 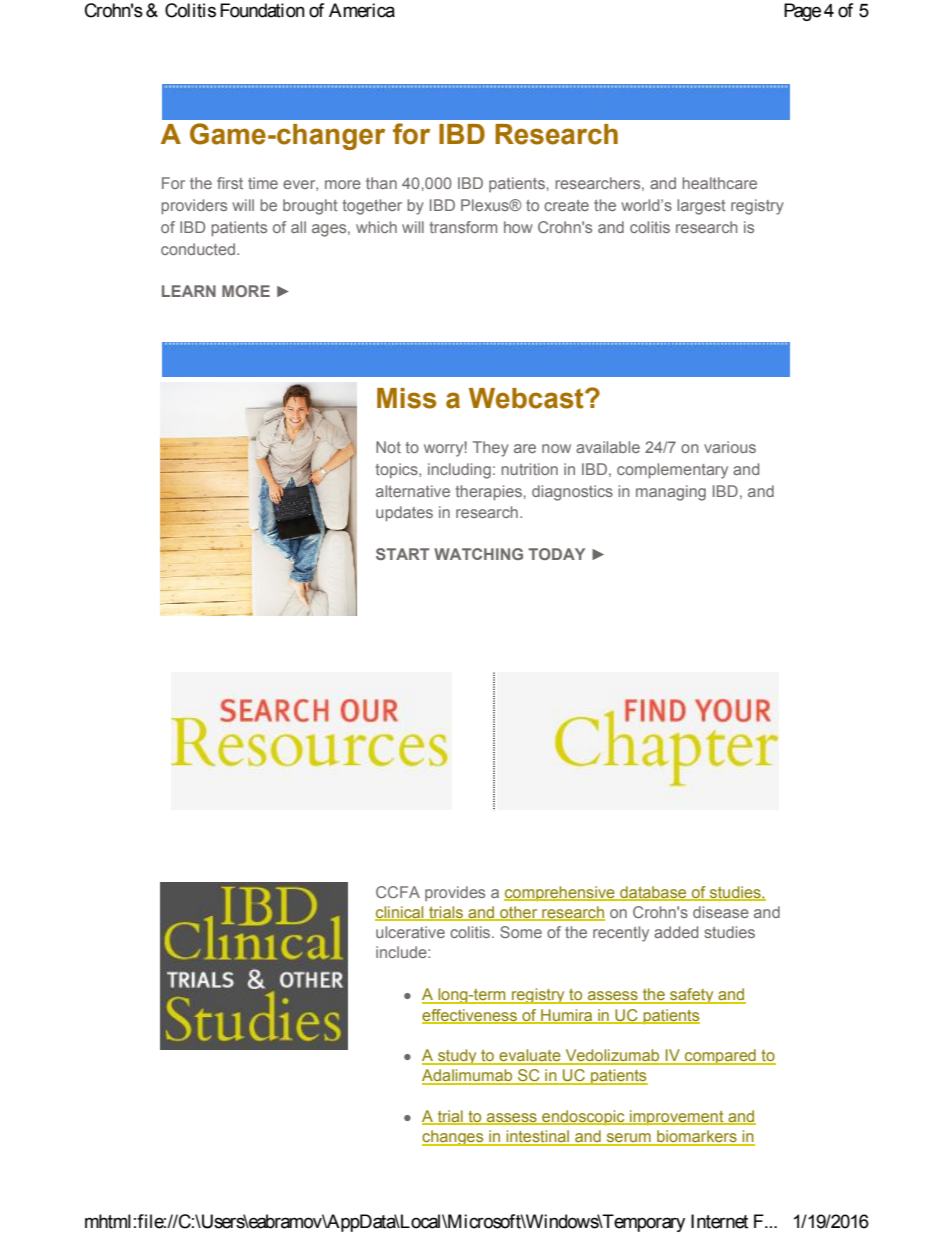 I want to click on managing, so click(x=671, y=493).
